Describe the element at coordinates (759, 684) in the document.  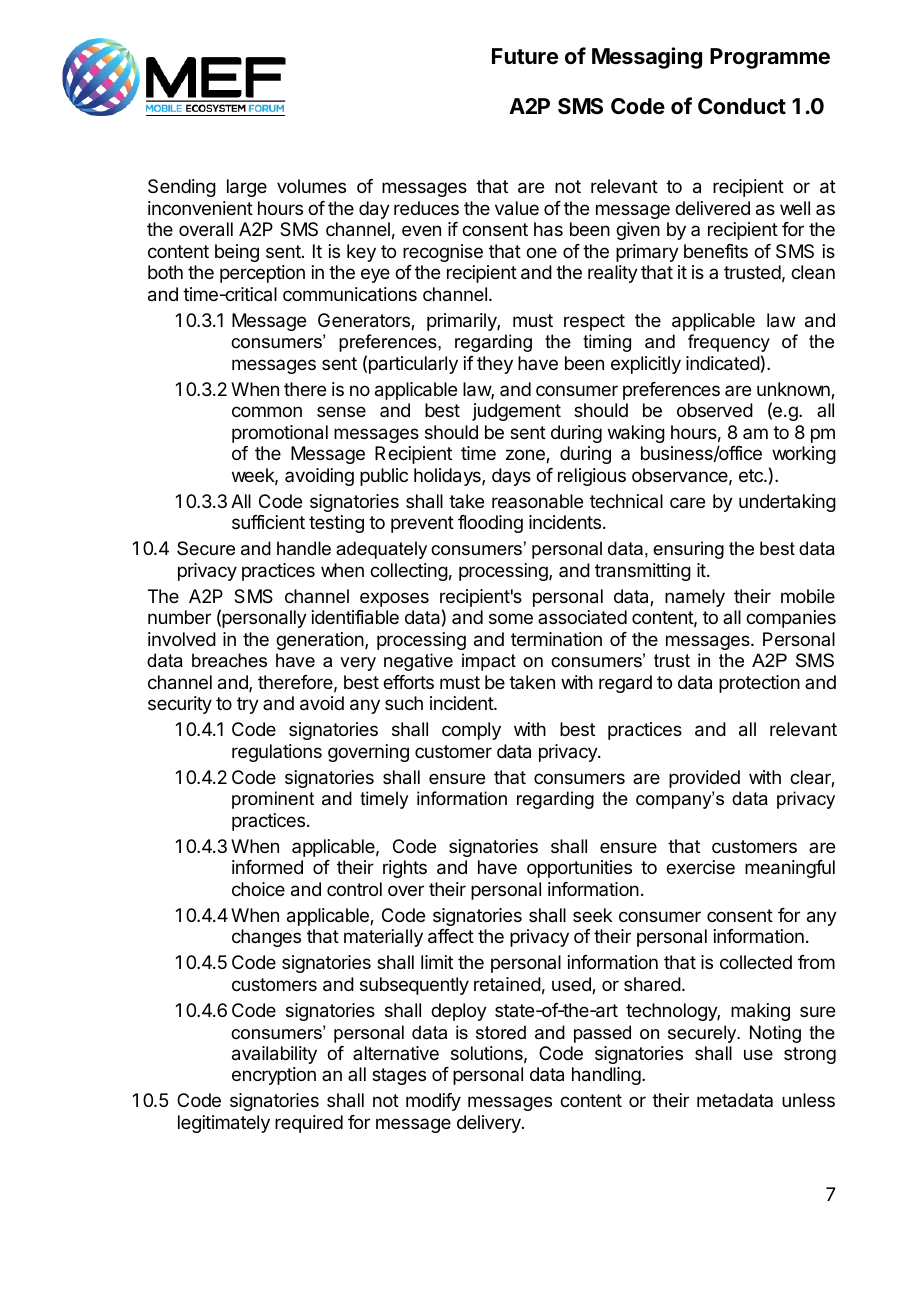
I see `protection` at that location.
